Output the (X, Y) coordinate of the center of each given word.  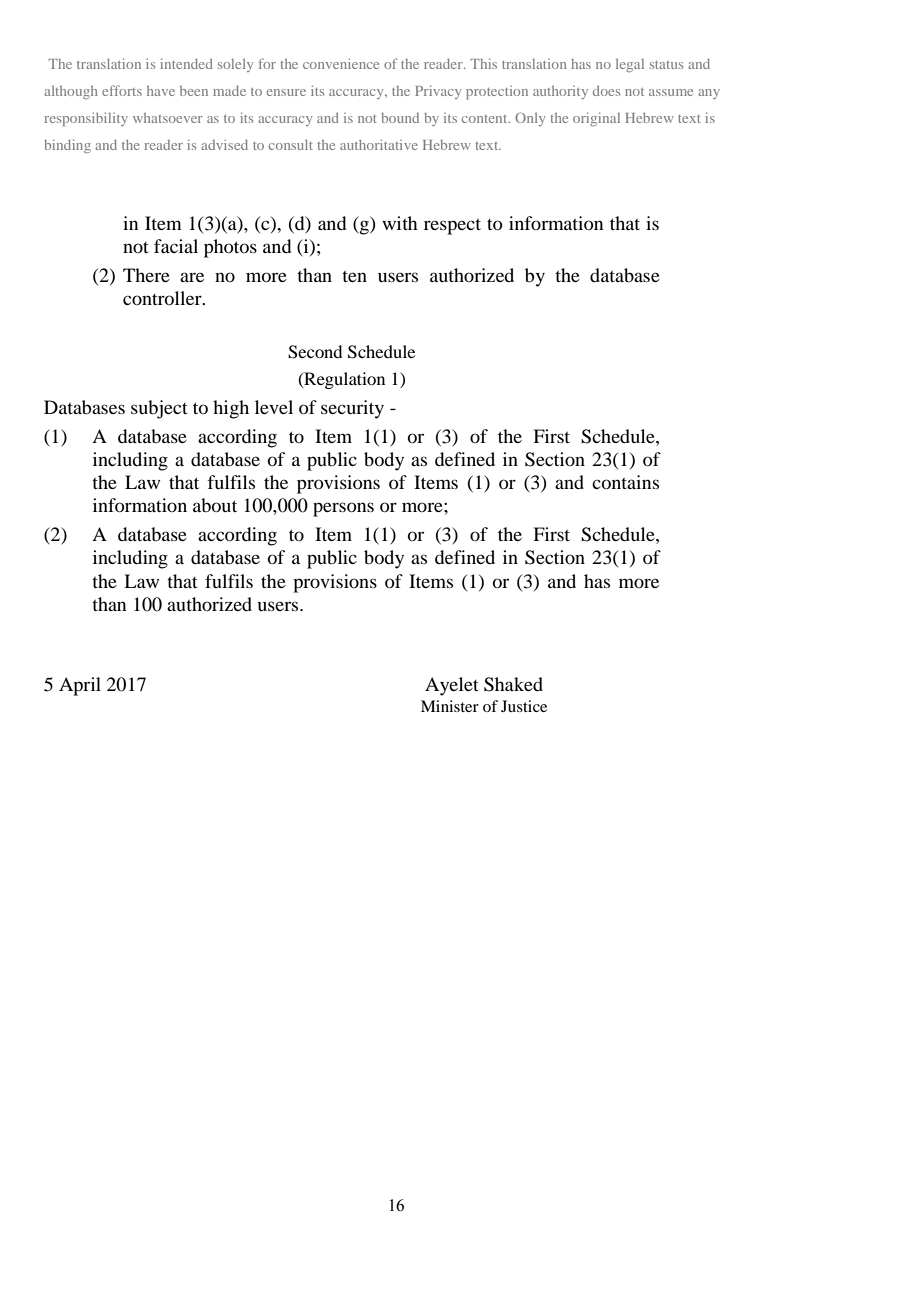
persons (343, 509)
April (80, 686)
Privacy (438, 92)
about (215, 505)
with (400, 223)
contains (625, 482)
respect (452, 227)
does (606, 91)
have (161, 91)
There (146, 275)
